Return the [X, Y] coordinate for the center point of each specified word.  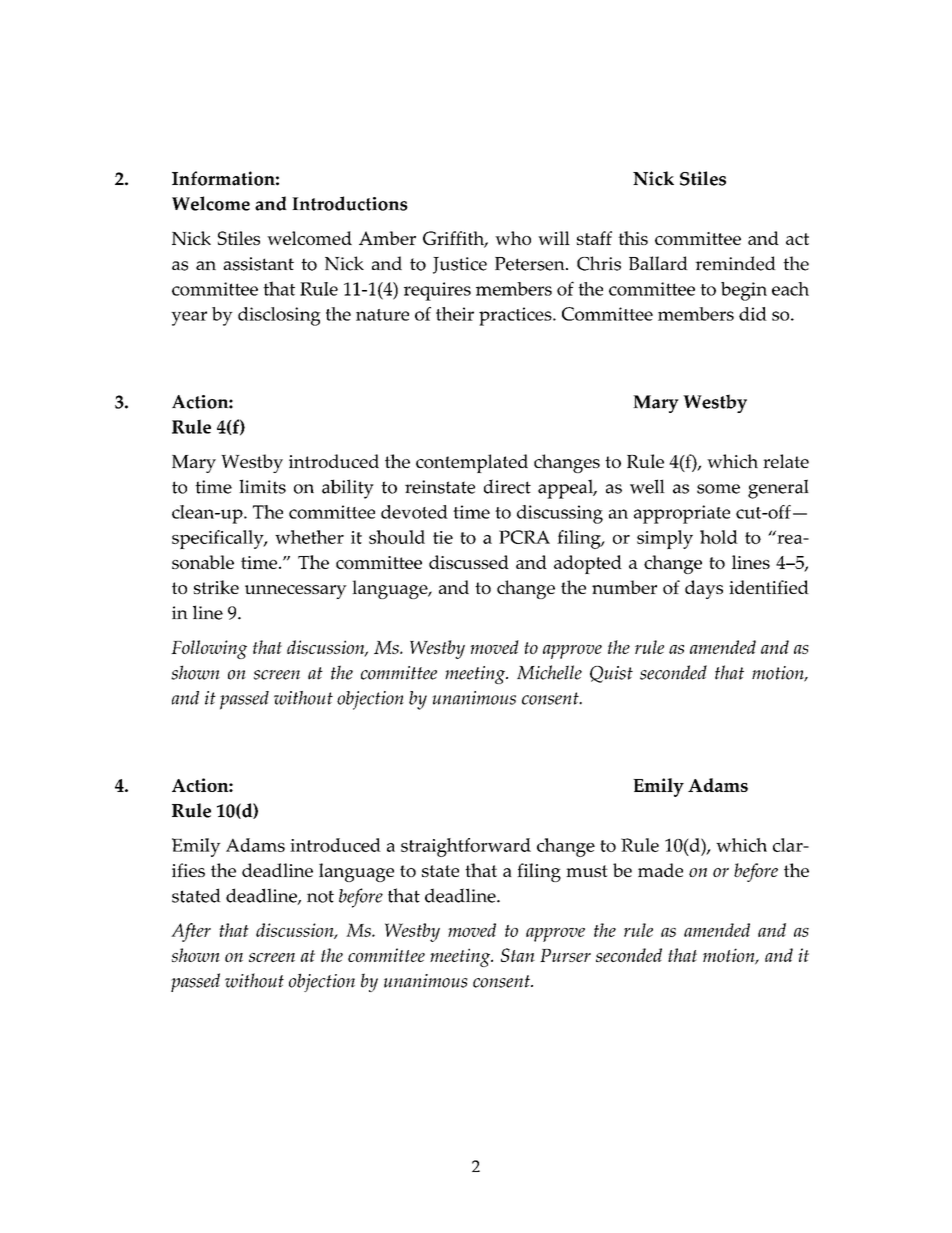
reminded [735, 263]
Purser [565, 955]
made [660, 870]
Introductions [350, 203]
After [191, 932]
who [513, 238]
